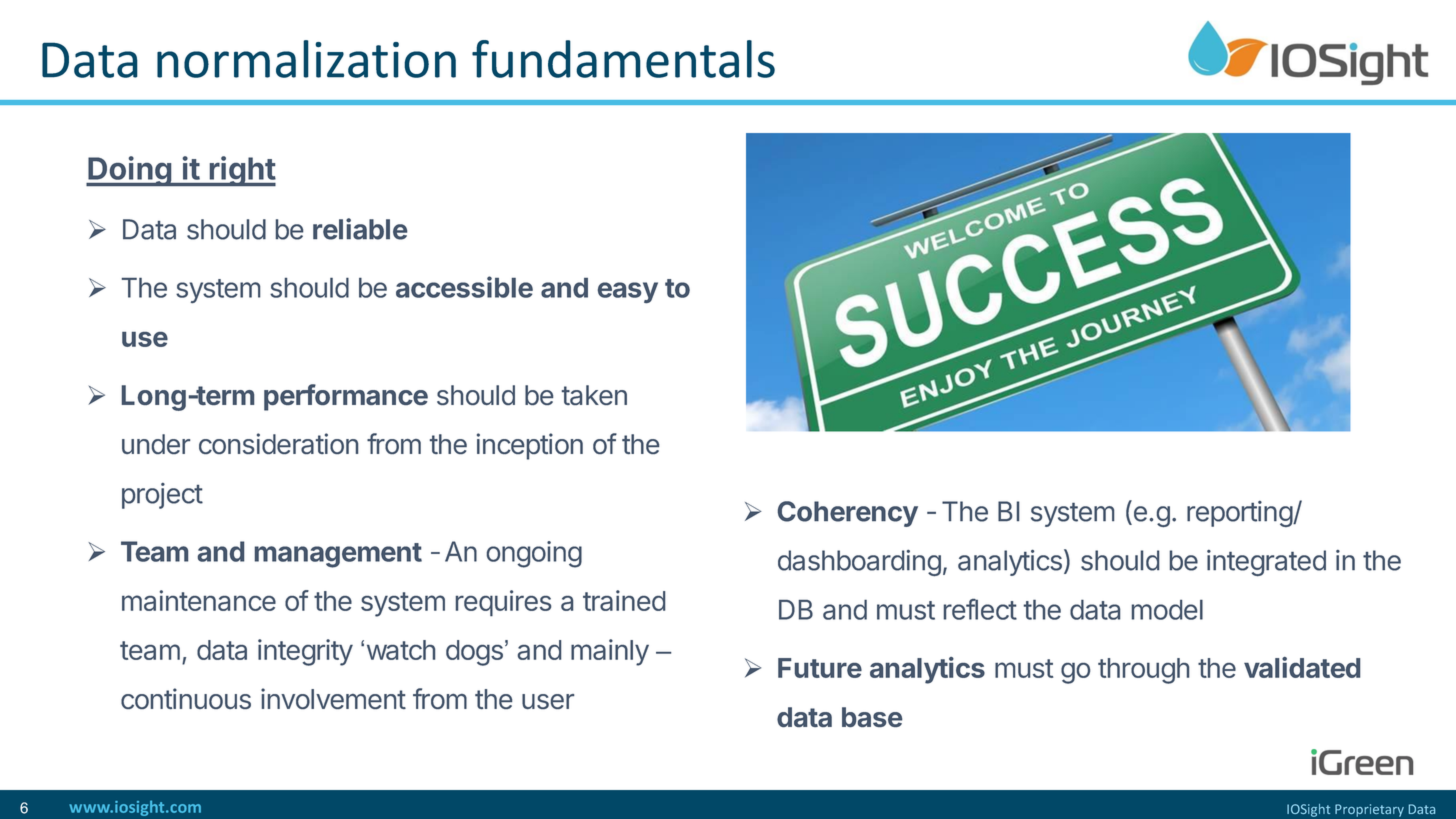  What do you see at coordinates (306, 59) in the page?
I see `normalization` at bounding box center [306, 59].
